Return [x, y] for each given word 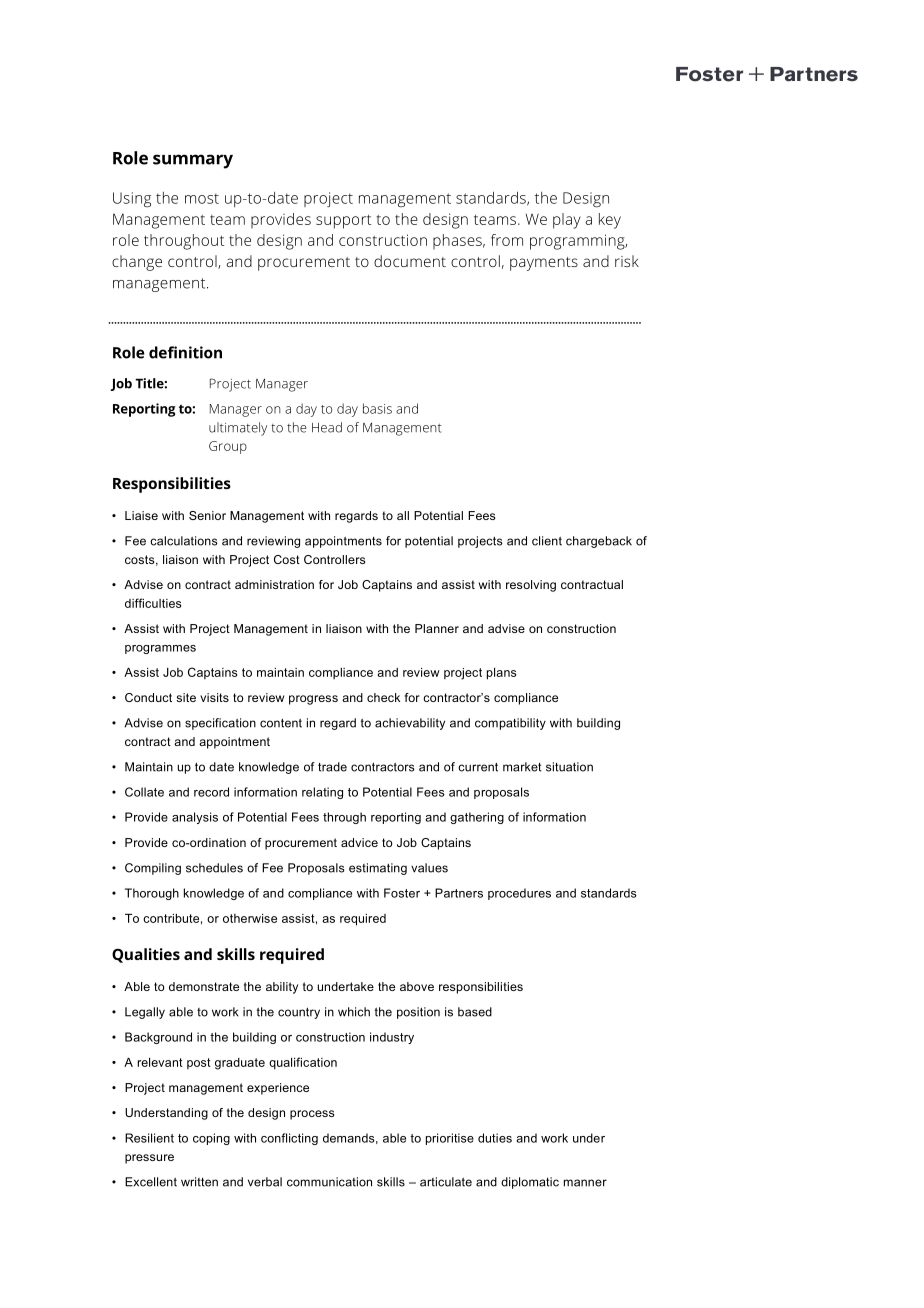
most [202, 198]
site [186, 697]
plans [502, 674]
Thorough [152, 894]
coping [211, 1139]
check [383, 697]
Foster [402, 893]
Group [228, 447]
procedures [519, 894]
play [567, 221]
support [343, 221]
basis [377, 408]
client [547, 541]
